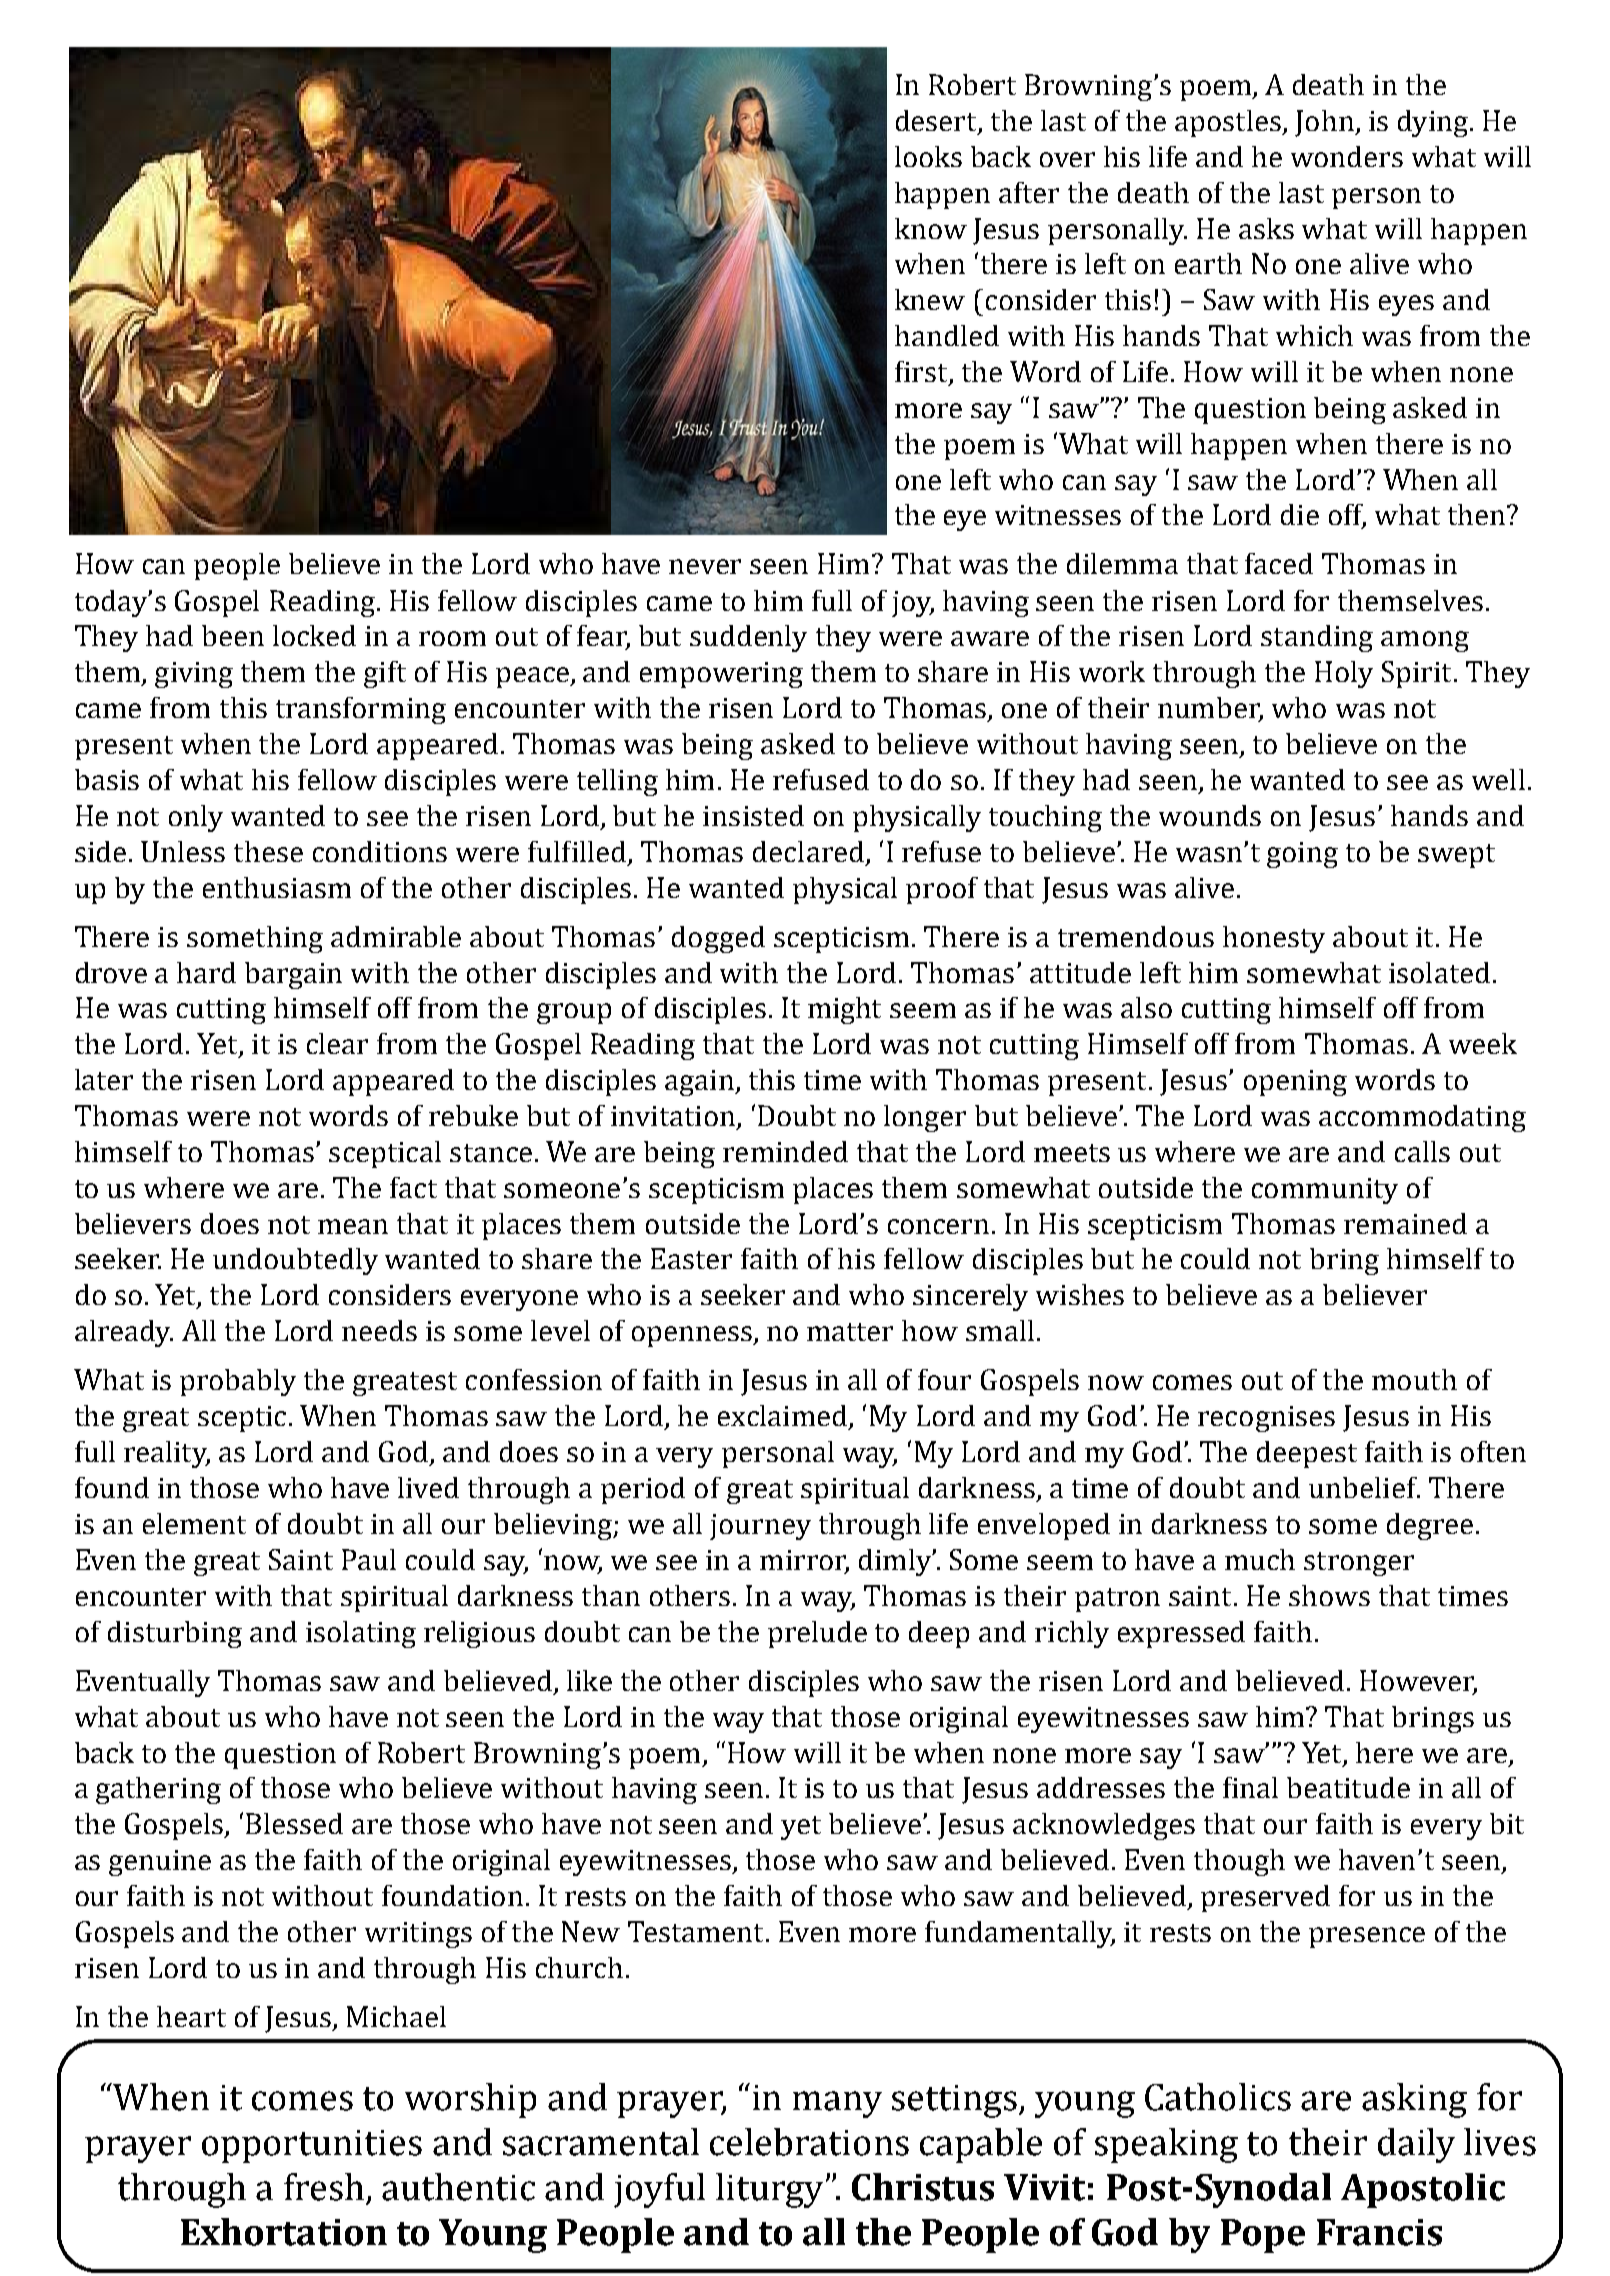 The height and width of the screenshot is (2276, 1610). Describe the element at coordinates (233, 635) in the screenshot. I see `been` at that location.
